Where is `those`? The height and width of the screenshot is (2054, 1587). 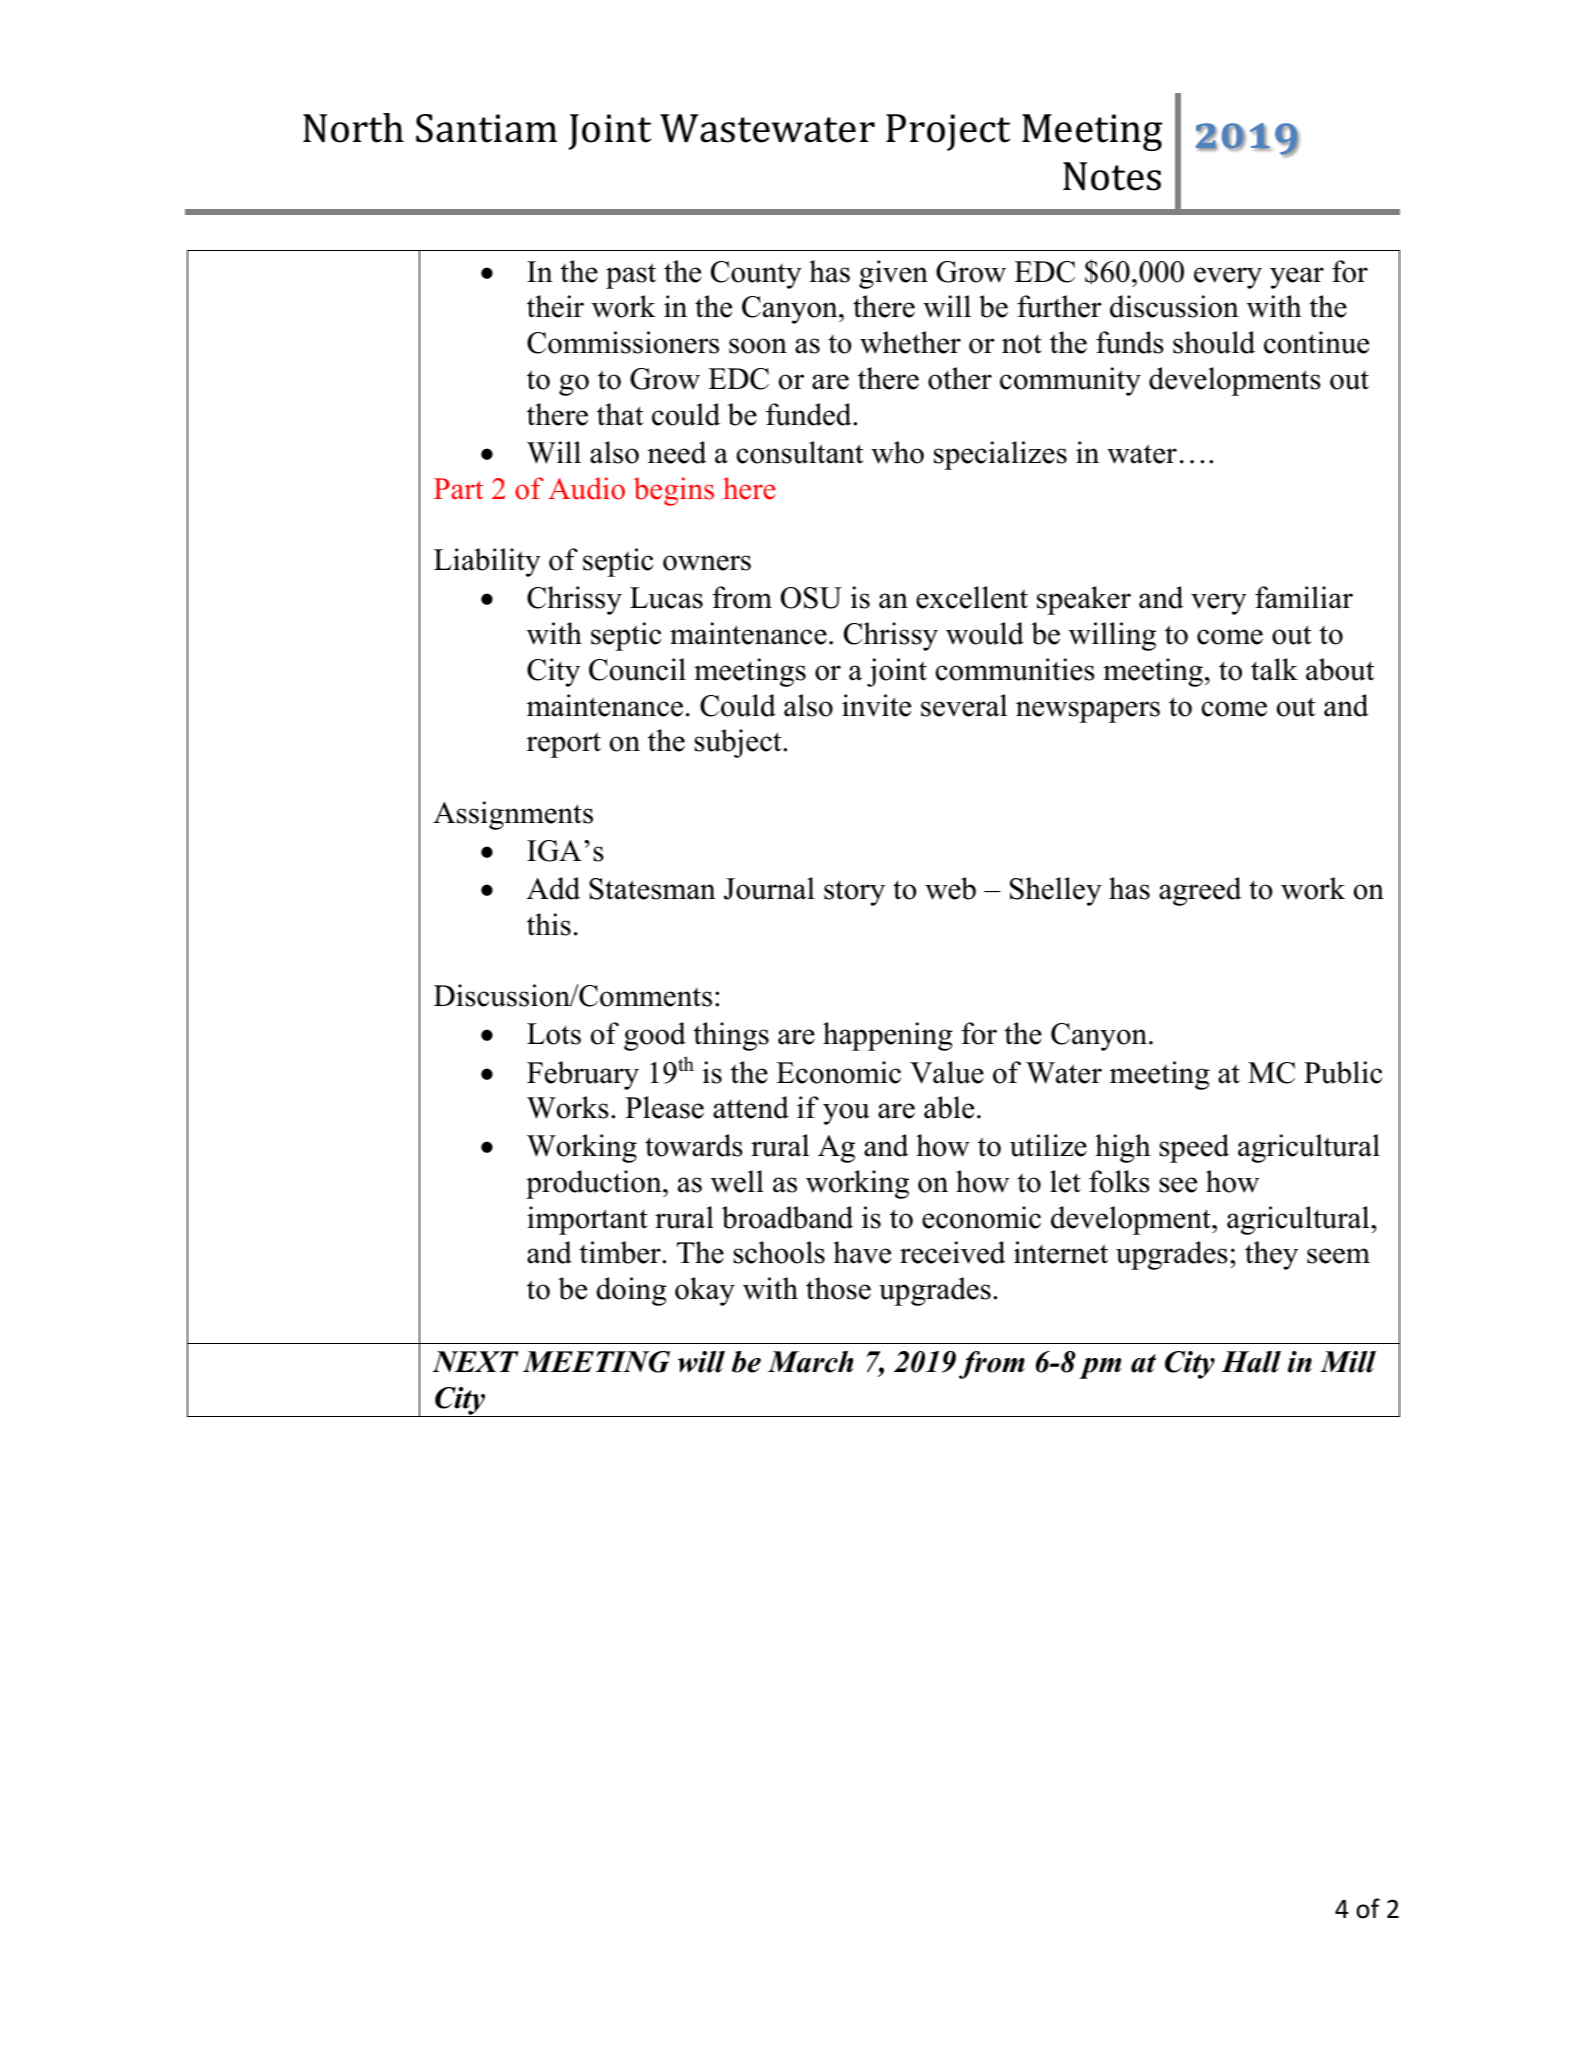
those is located at coordinates (838, 1288).
